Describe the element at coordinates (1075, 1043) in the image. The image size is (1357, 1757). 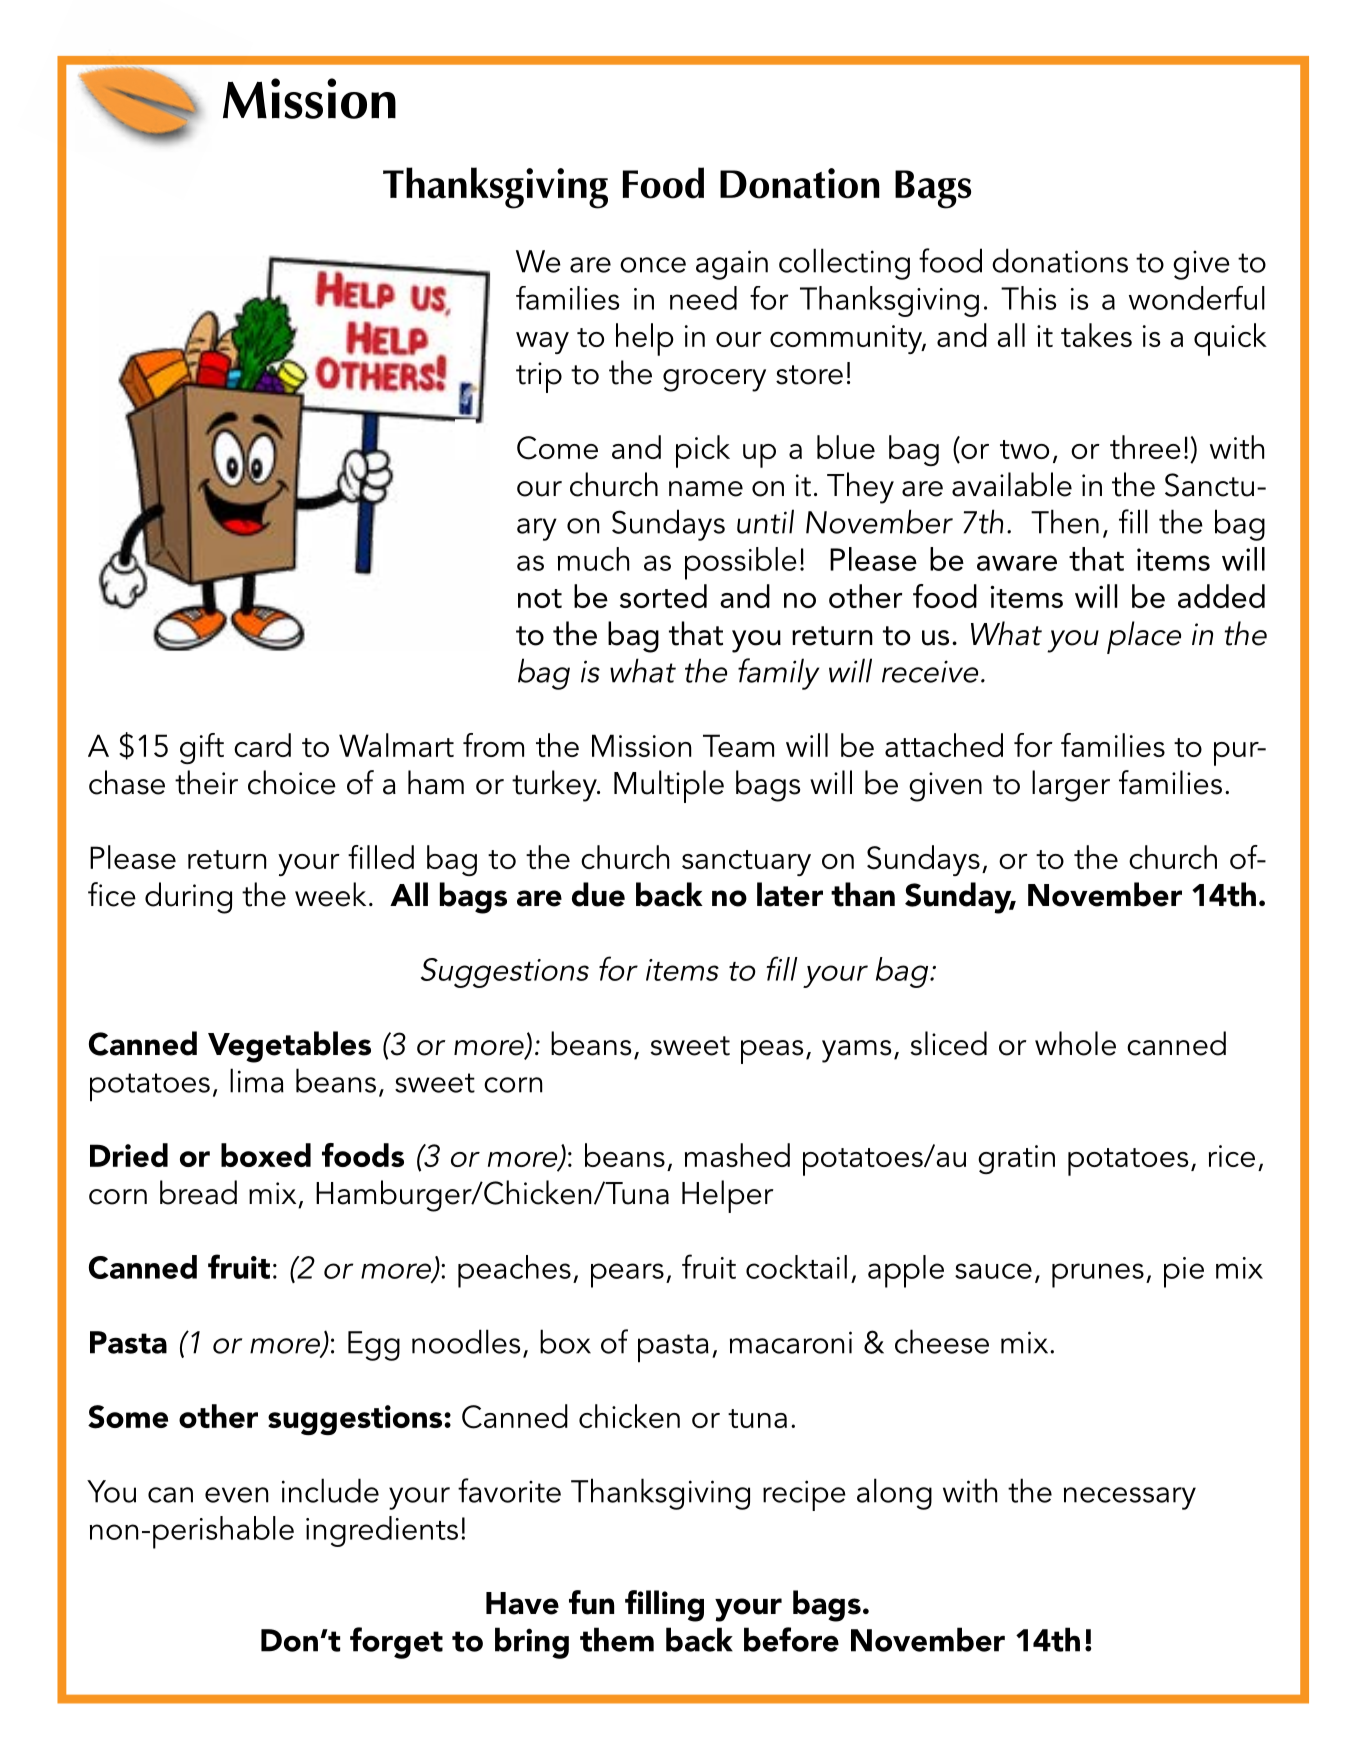
I see `whole` at that location.
